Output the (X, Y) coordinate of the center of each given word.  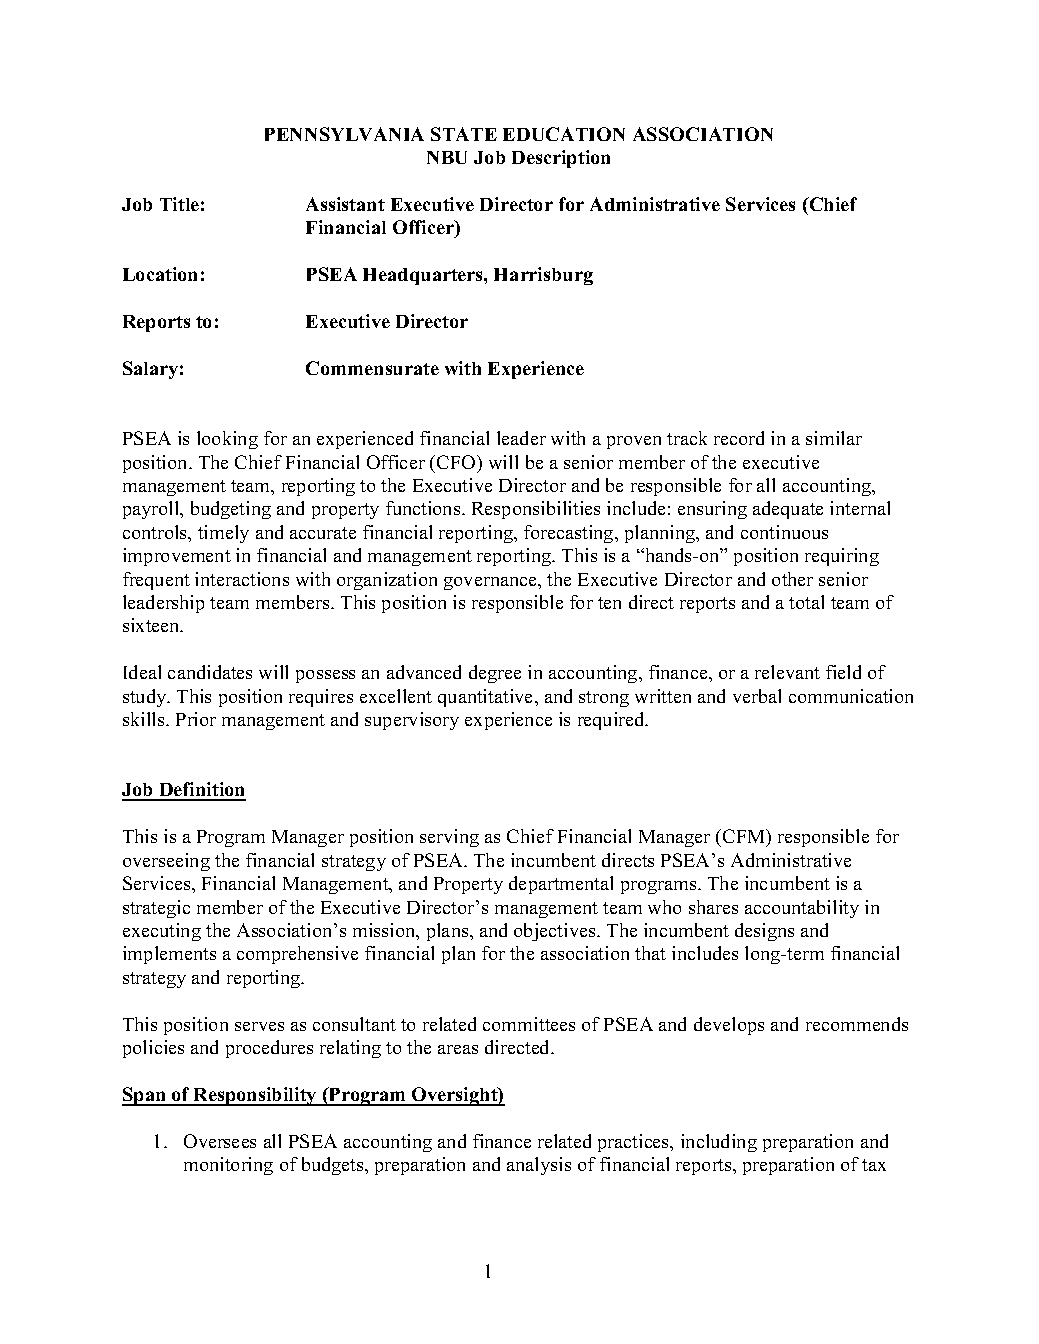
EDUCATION (564, 134)
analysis (539, 1166)
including (719, 1143)
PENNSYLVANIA (344, 134)
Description (561, 159)
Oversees (220, 1141)
